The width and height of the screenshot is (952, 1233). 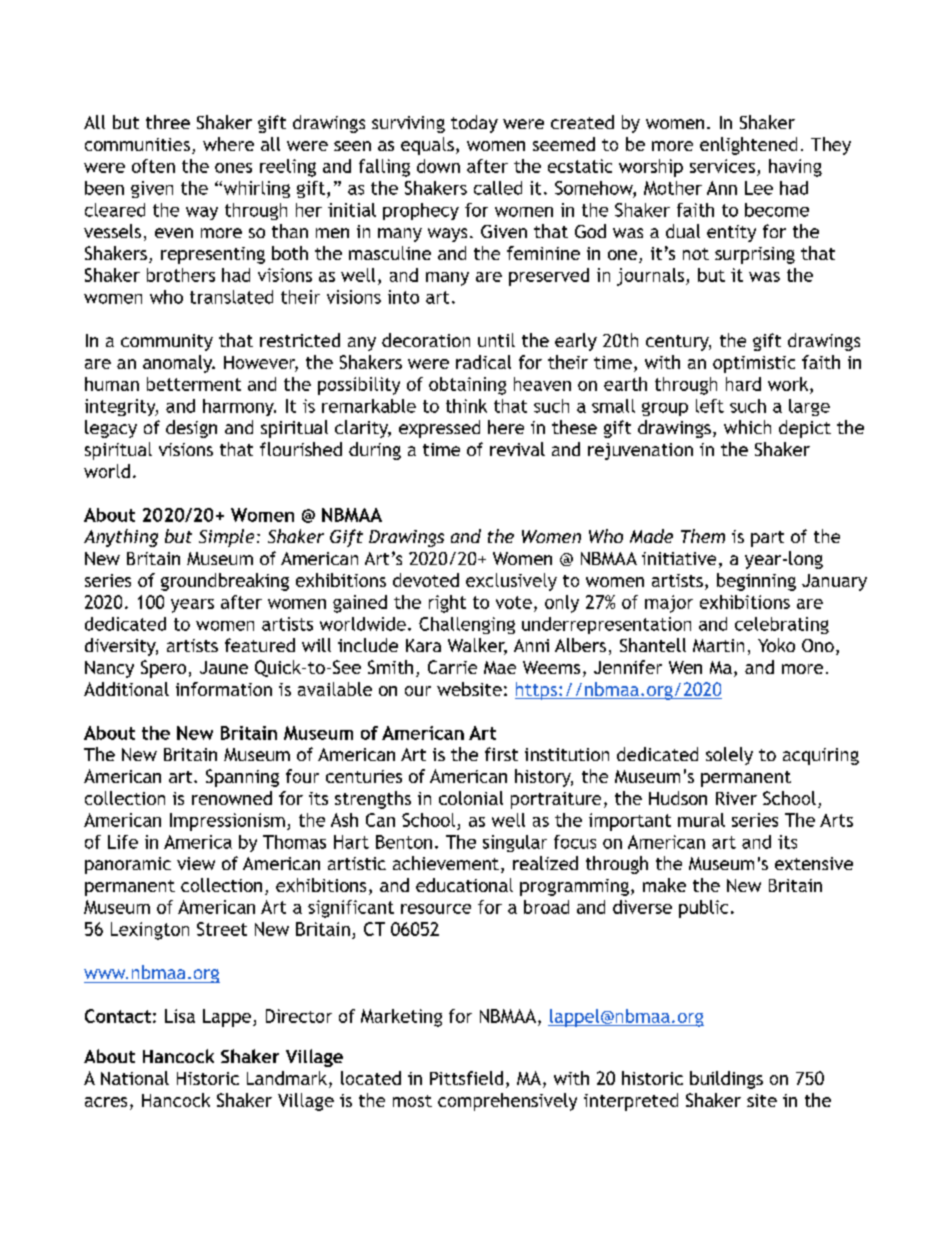 I want to click on renowned, so click(x=232, y=798).
